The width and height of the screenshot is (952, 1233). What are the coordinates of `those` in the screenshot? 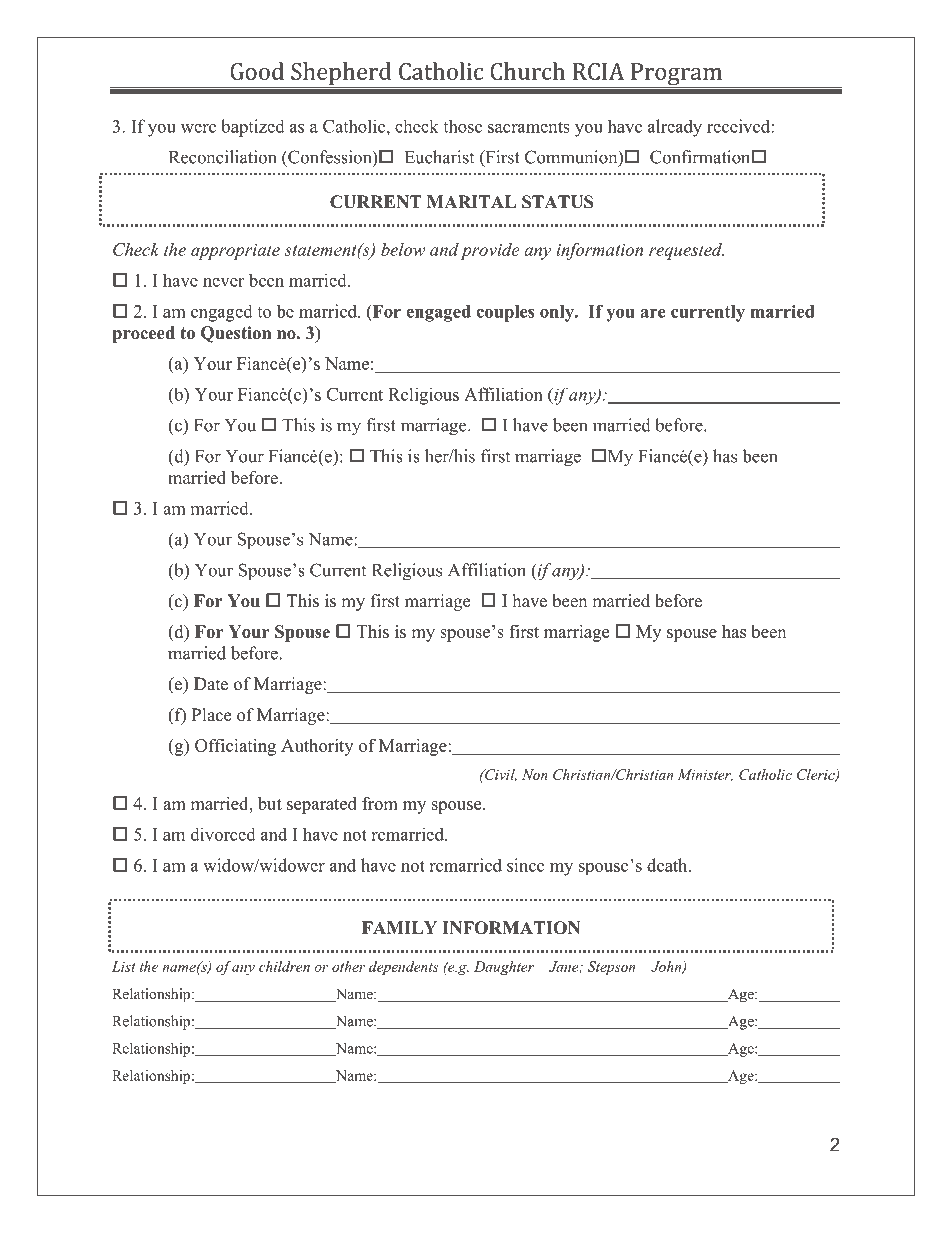 It's located at (462, 126).
